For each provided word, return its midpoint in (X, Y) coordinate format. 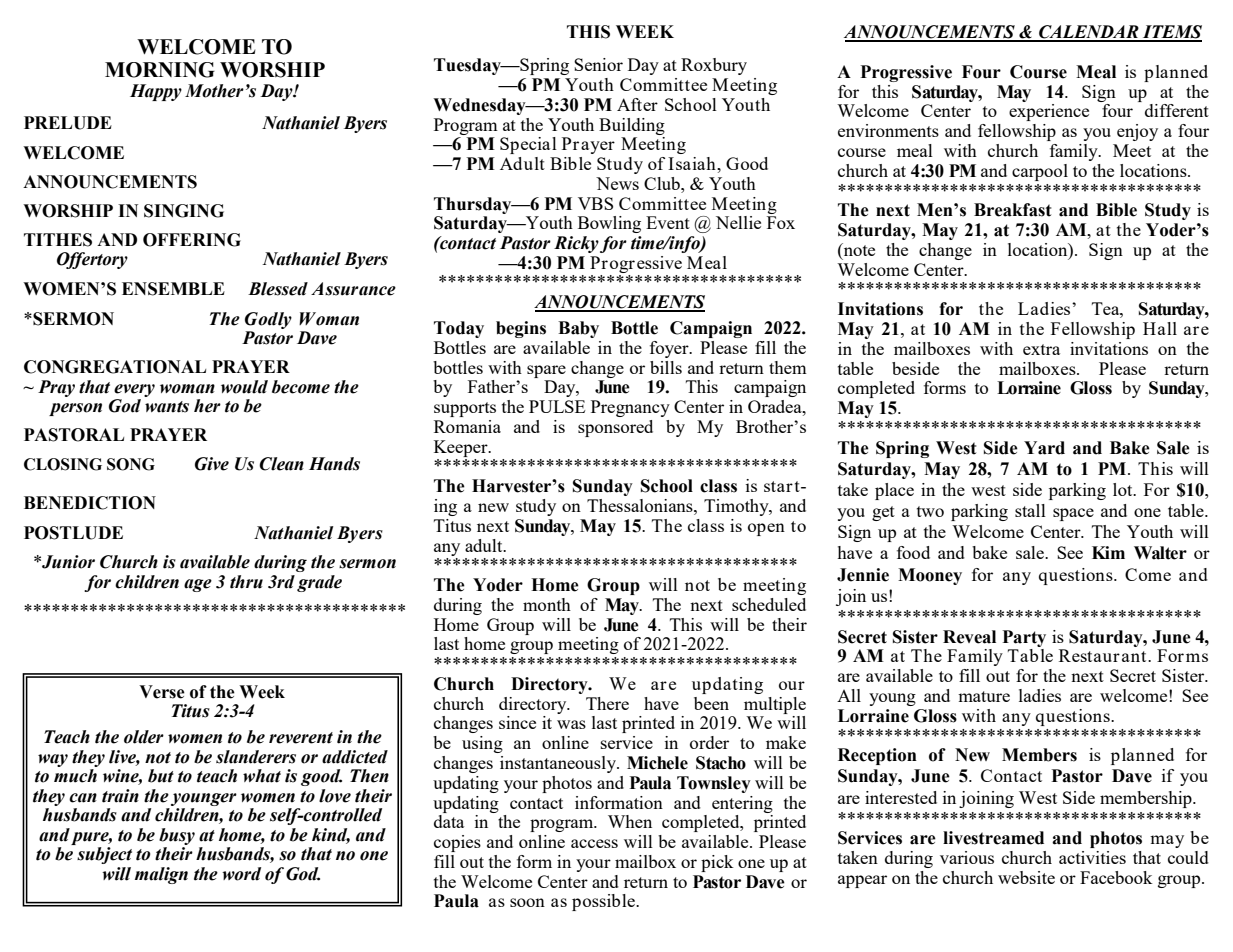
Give (212, 464)
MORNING (160, 70)
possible (604, 902)
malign (161, 875)
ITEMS (1171, 33)
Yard (1044, 448)
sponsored (615, 428)
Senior (598, 64)
